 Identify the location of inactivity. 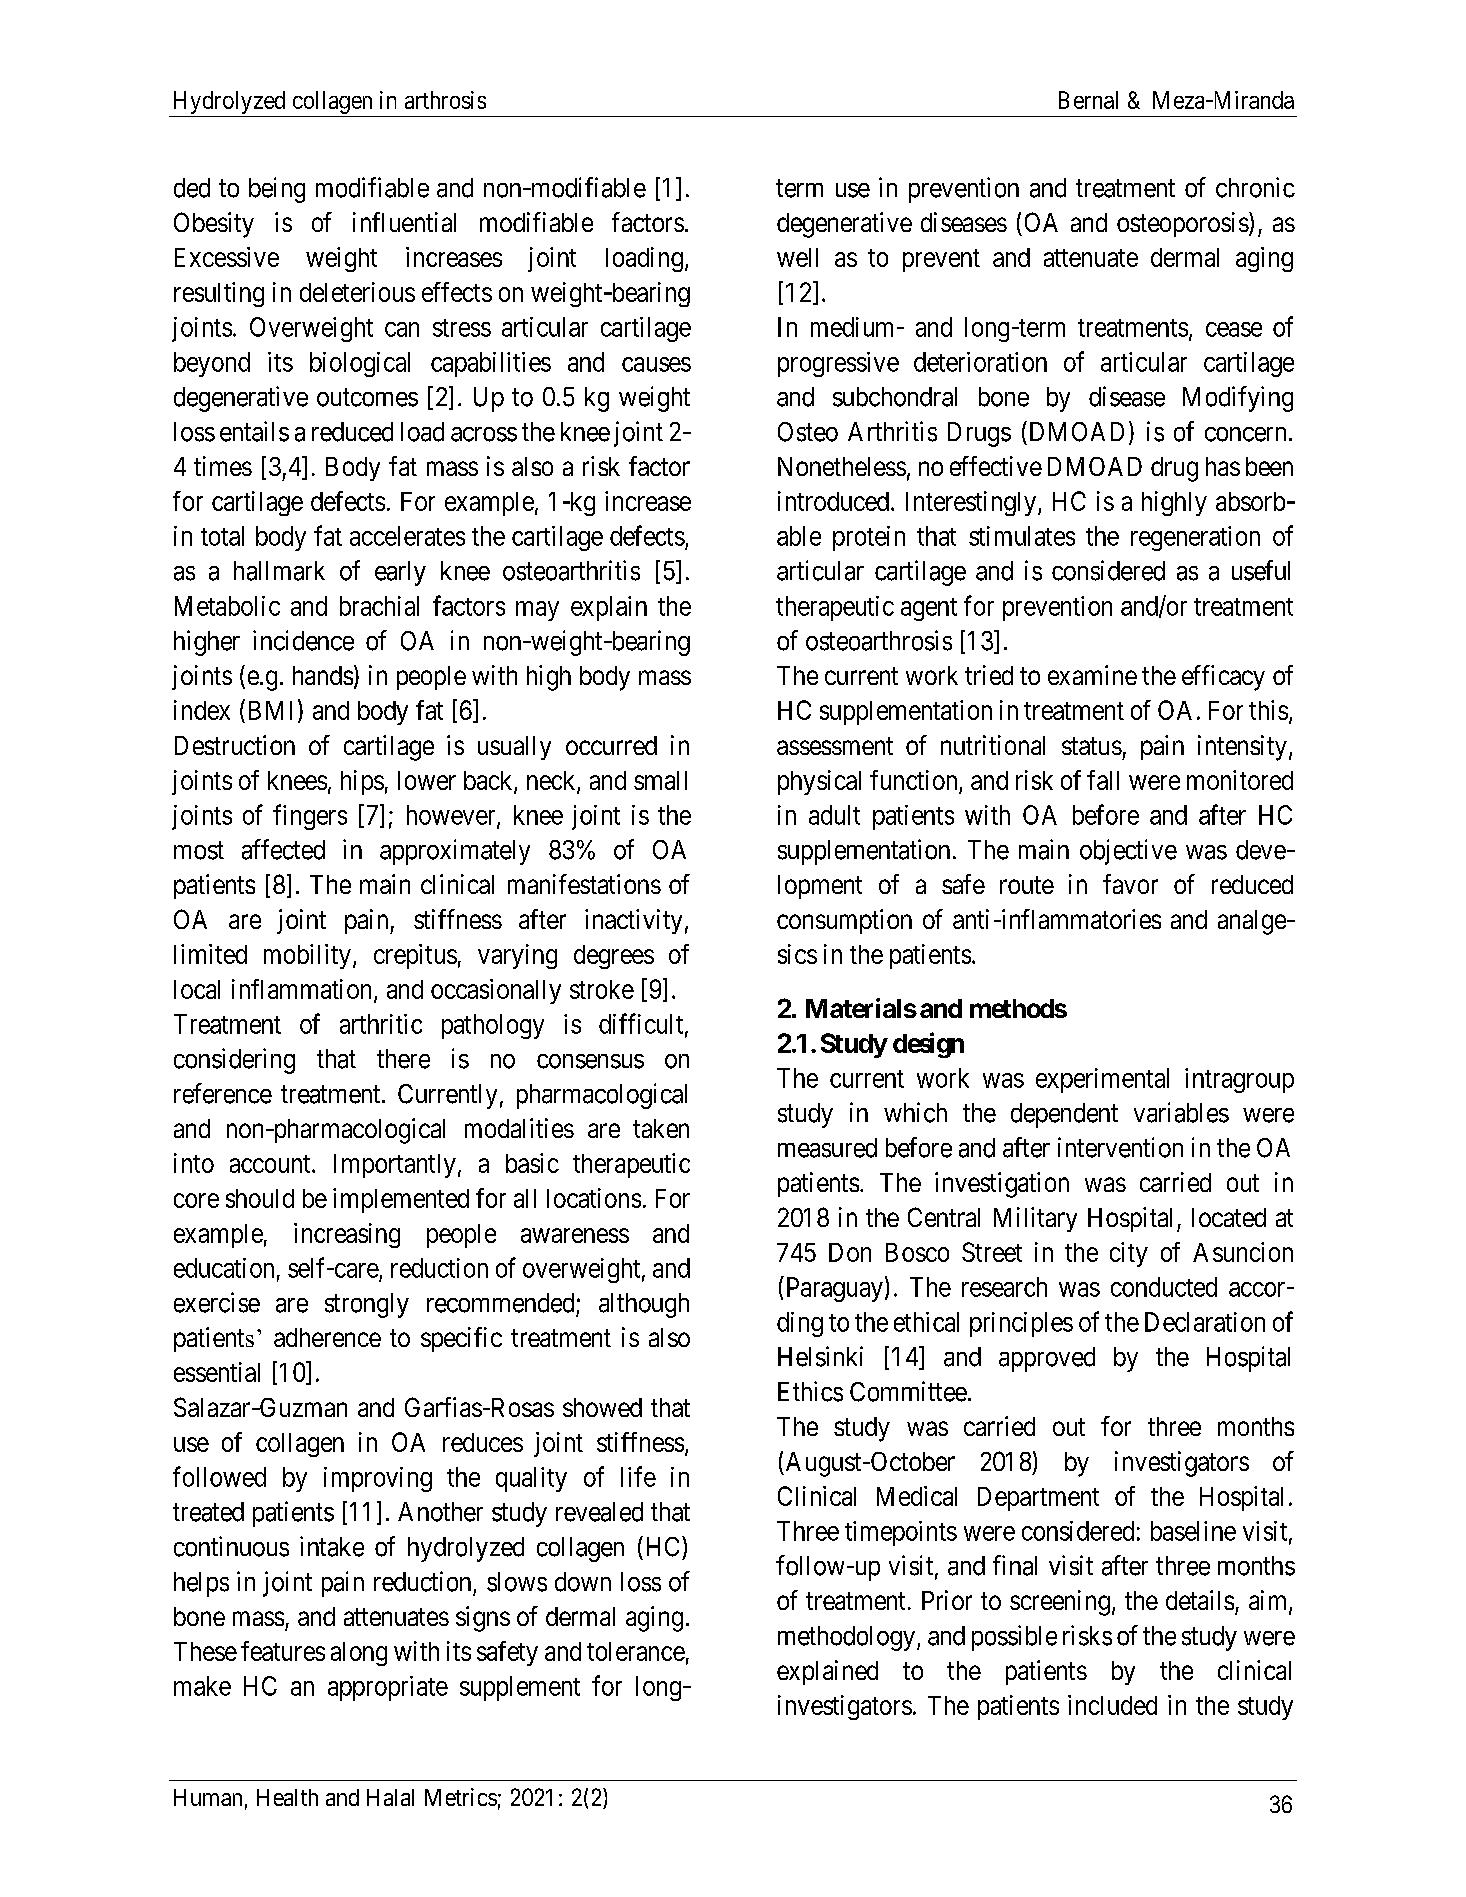
(633, 921).
